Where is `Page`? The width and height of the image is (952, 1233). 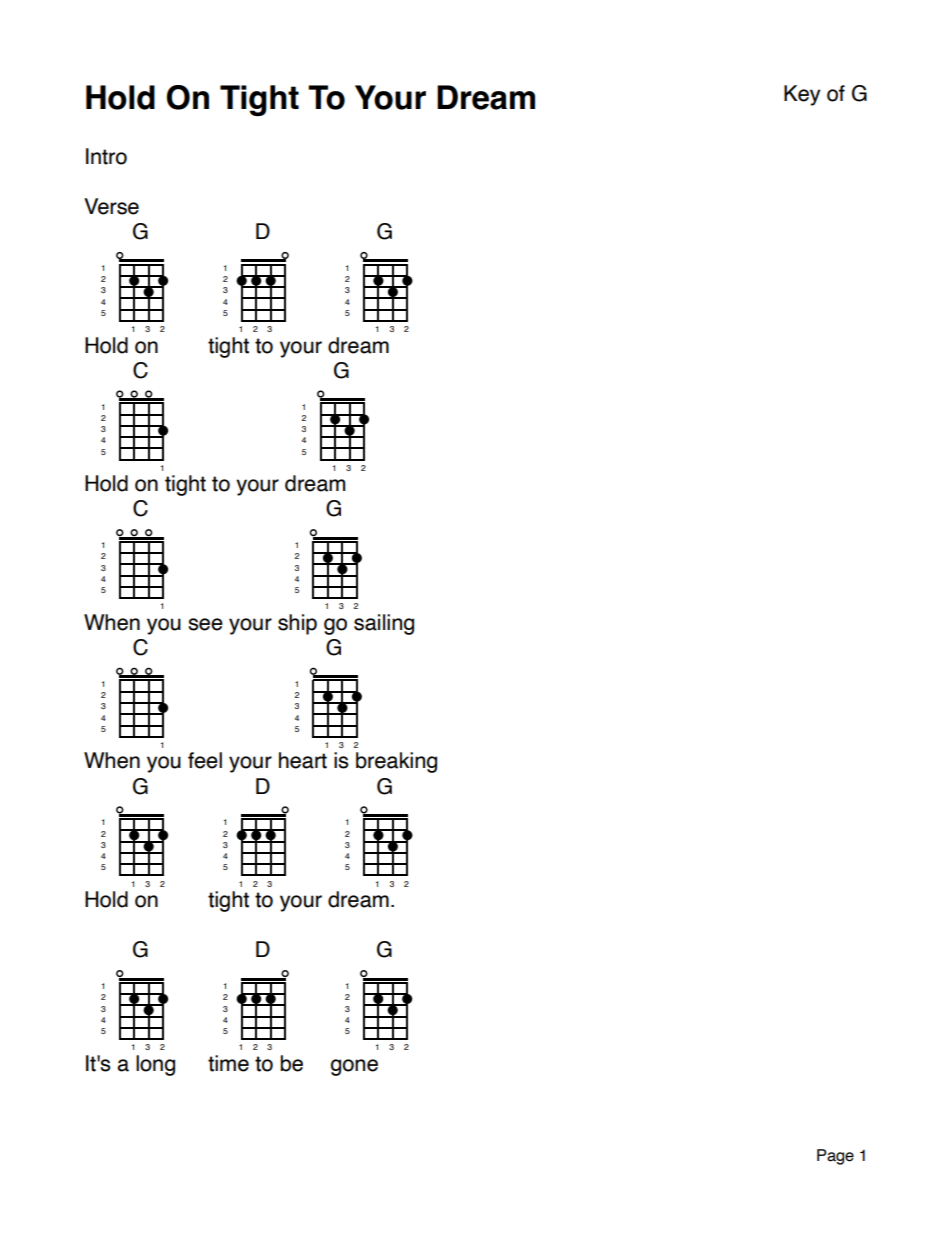
Page is located at coordinates (835, 1157).
